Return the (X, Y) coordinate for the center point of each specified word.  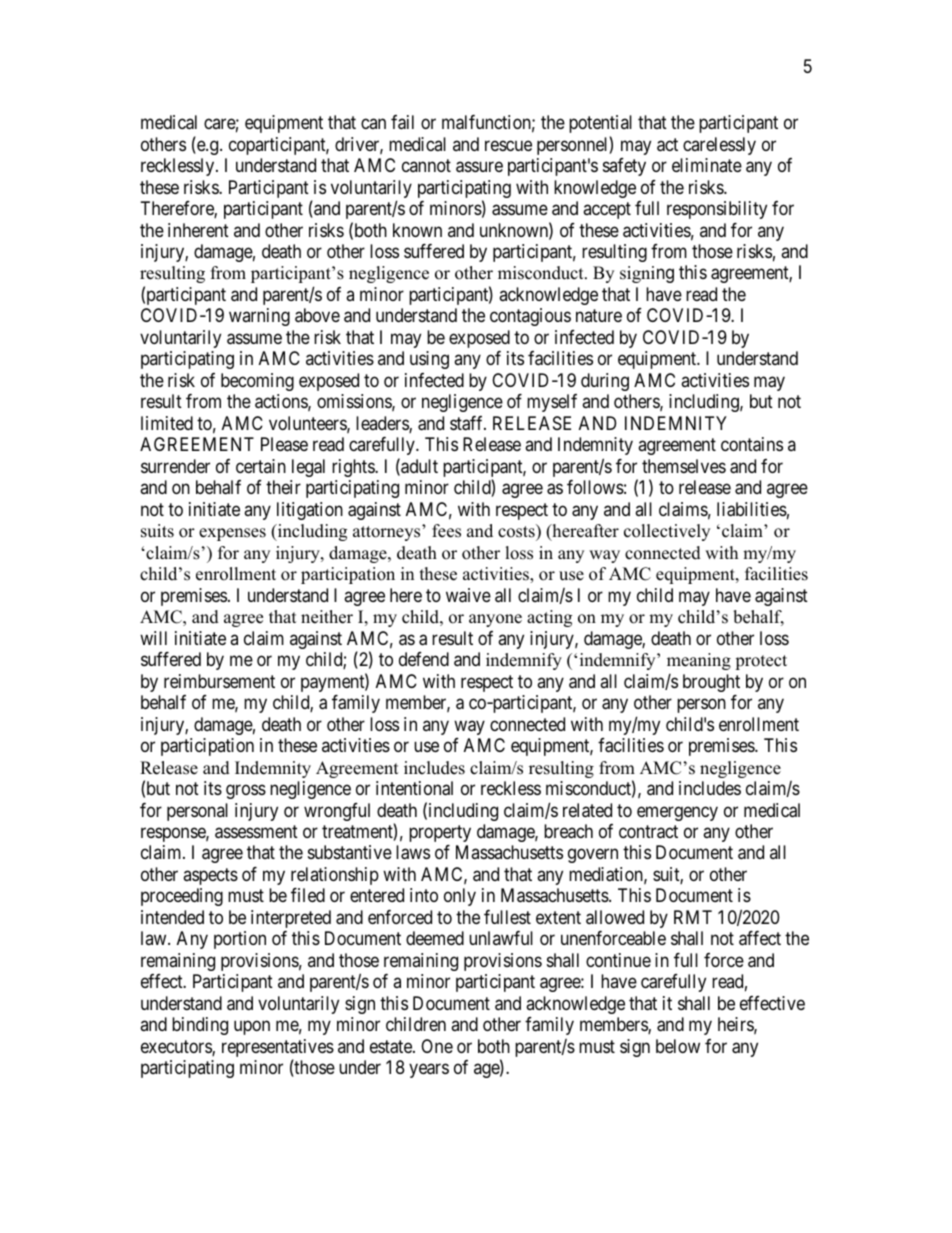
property (440, 833)
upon (252, 1028)
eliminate (707, 165)
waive (468, 595)
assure (479, 167)
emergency (677, 813)
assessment (256, 832)
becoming (257, 382)
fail (402, 122)
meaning (699, 661)
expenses (232, 534)
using (429, 360)
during (605, 382)
